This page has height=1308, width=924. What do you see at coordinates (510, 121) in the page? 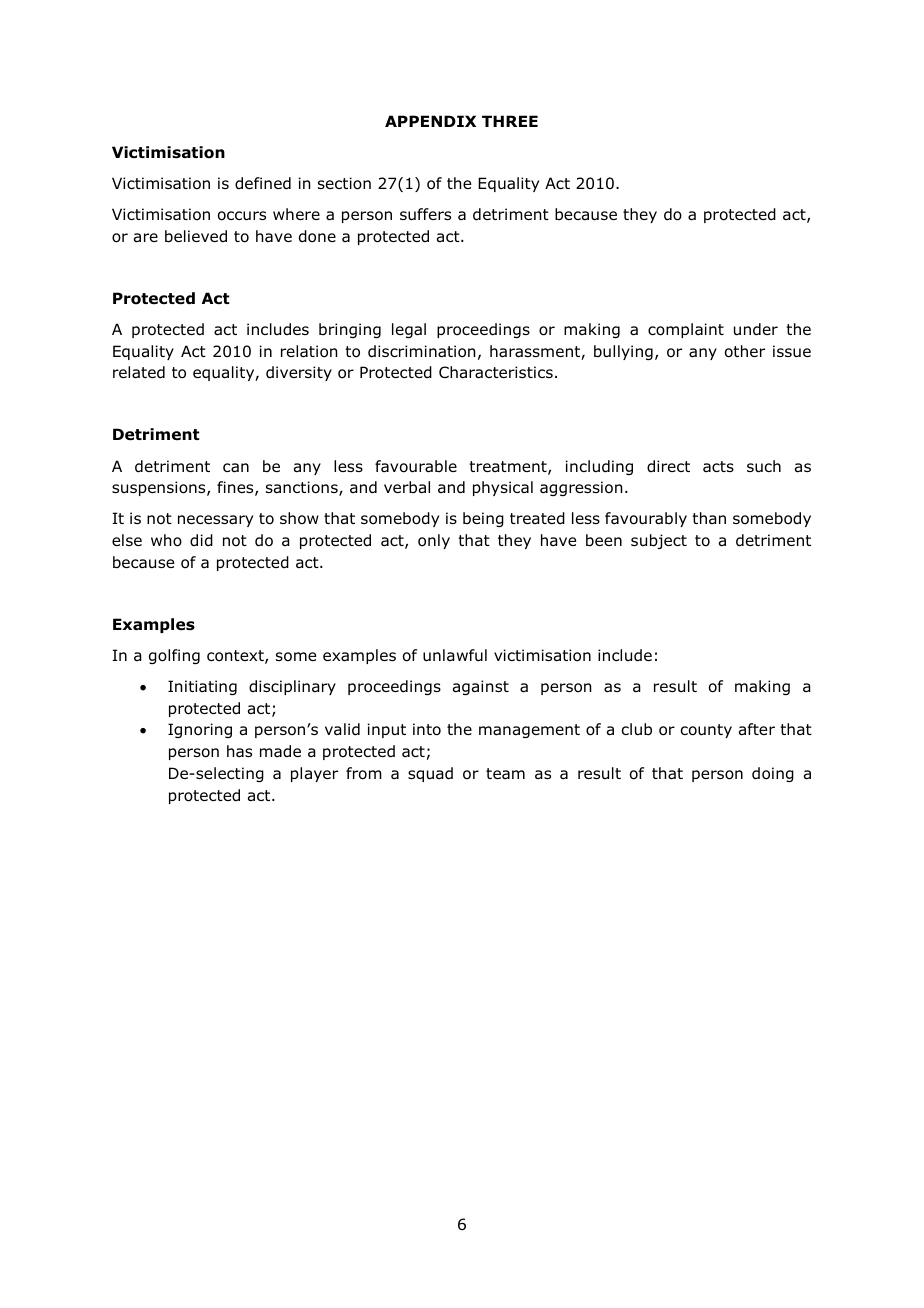
I see `THREE` at bounding box center [510, 121].
